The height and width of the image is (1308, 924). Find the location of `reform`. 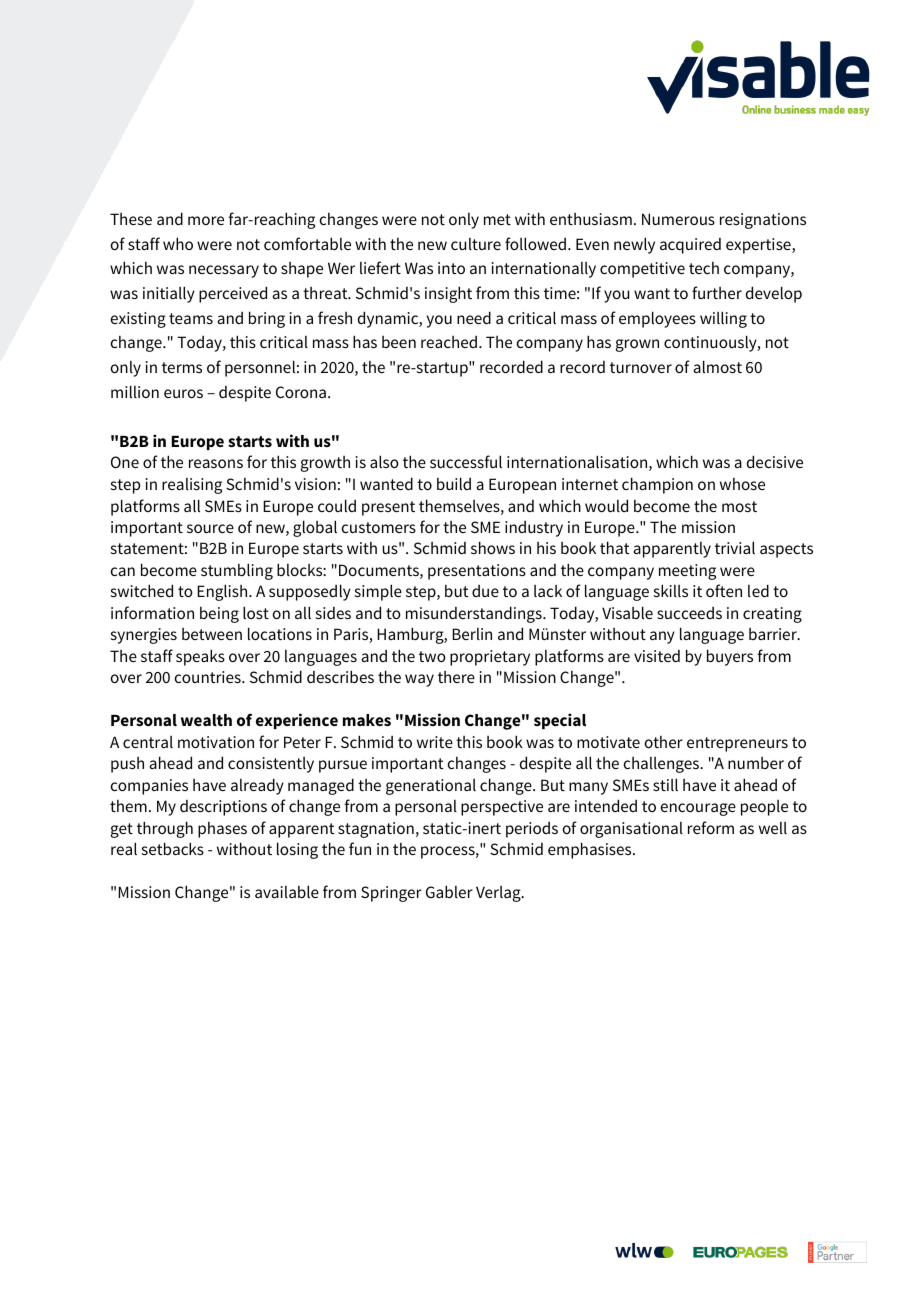

reform is located at coordinates (711, 827).
